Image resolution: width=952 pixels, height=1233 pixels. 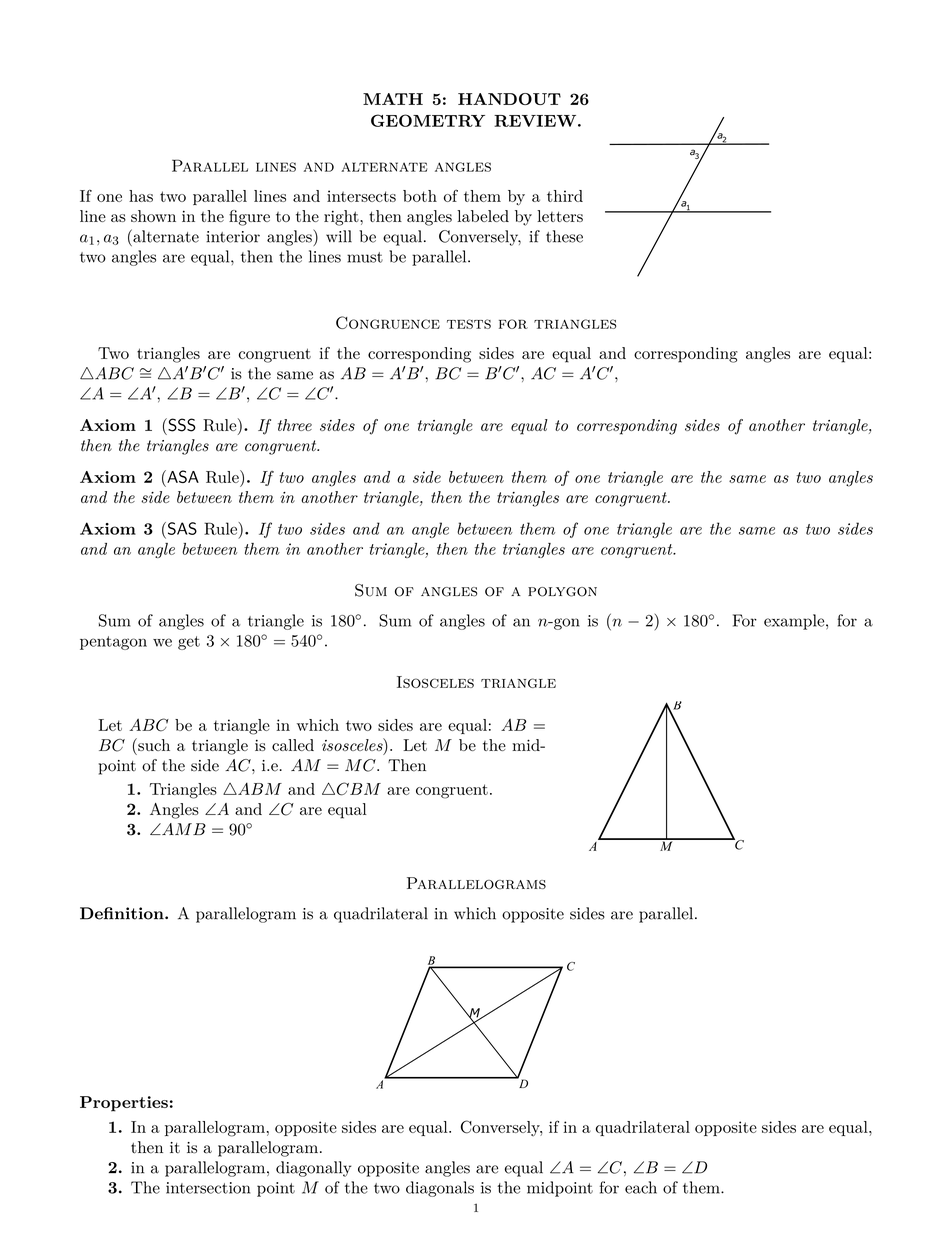 What do you see at coordinates (181, 425) in the page?
I see `SSS` at bounding box center [181, 425].
